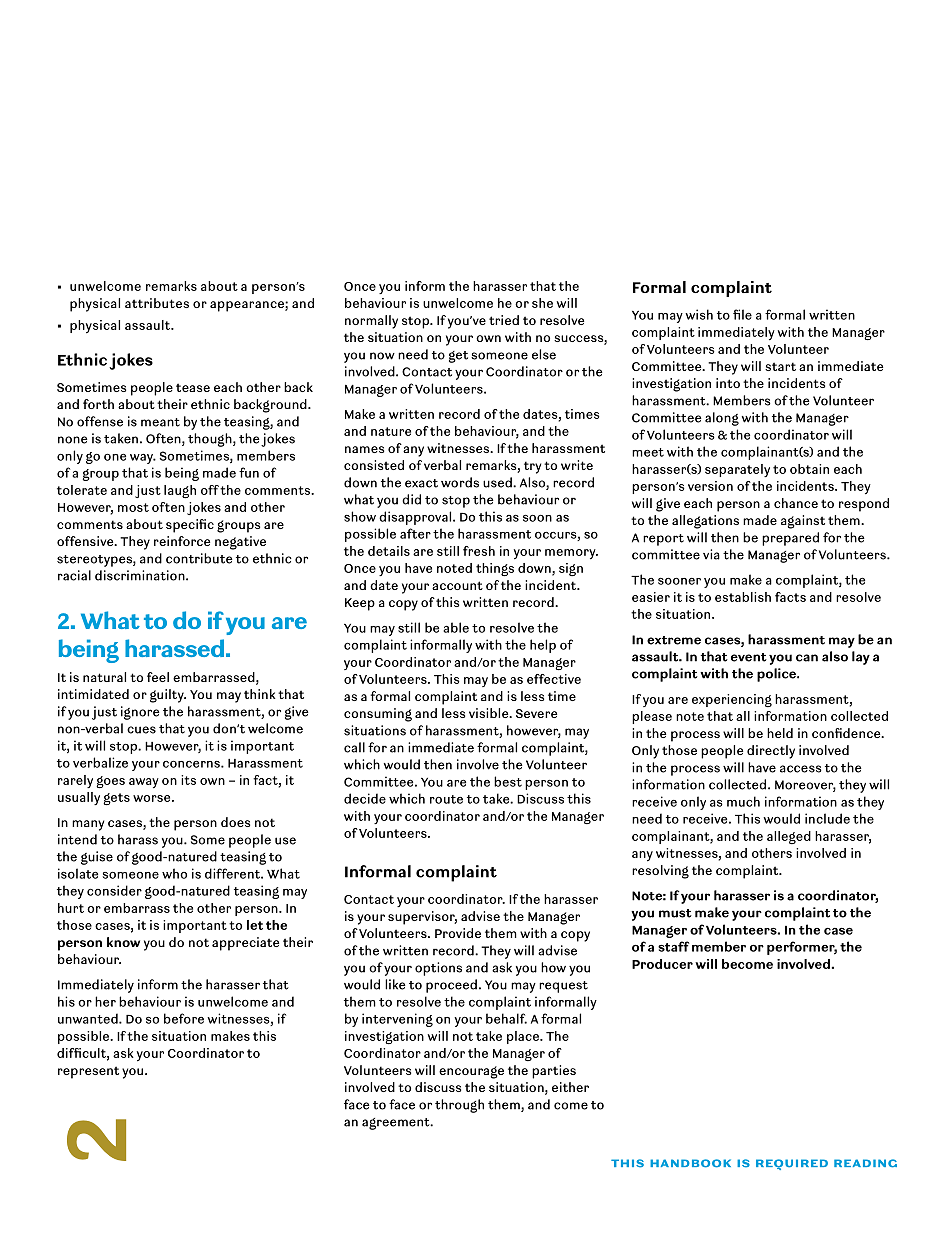 The height and width of the screenshot is (1233, 952). What do you see at coordinates (88, 1072) in the screenshot?
I see `represent` at bounding box center [88, 1072].
